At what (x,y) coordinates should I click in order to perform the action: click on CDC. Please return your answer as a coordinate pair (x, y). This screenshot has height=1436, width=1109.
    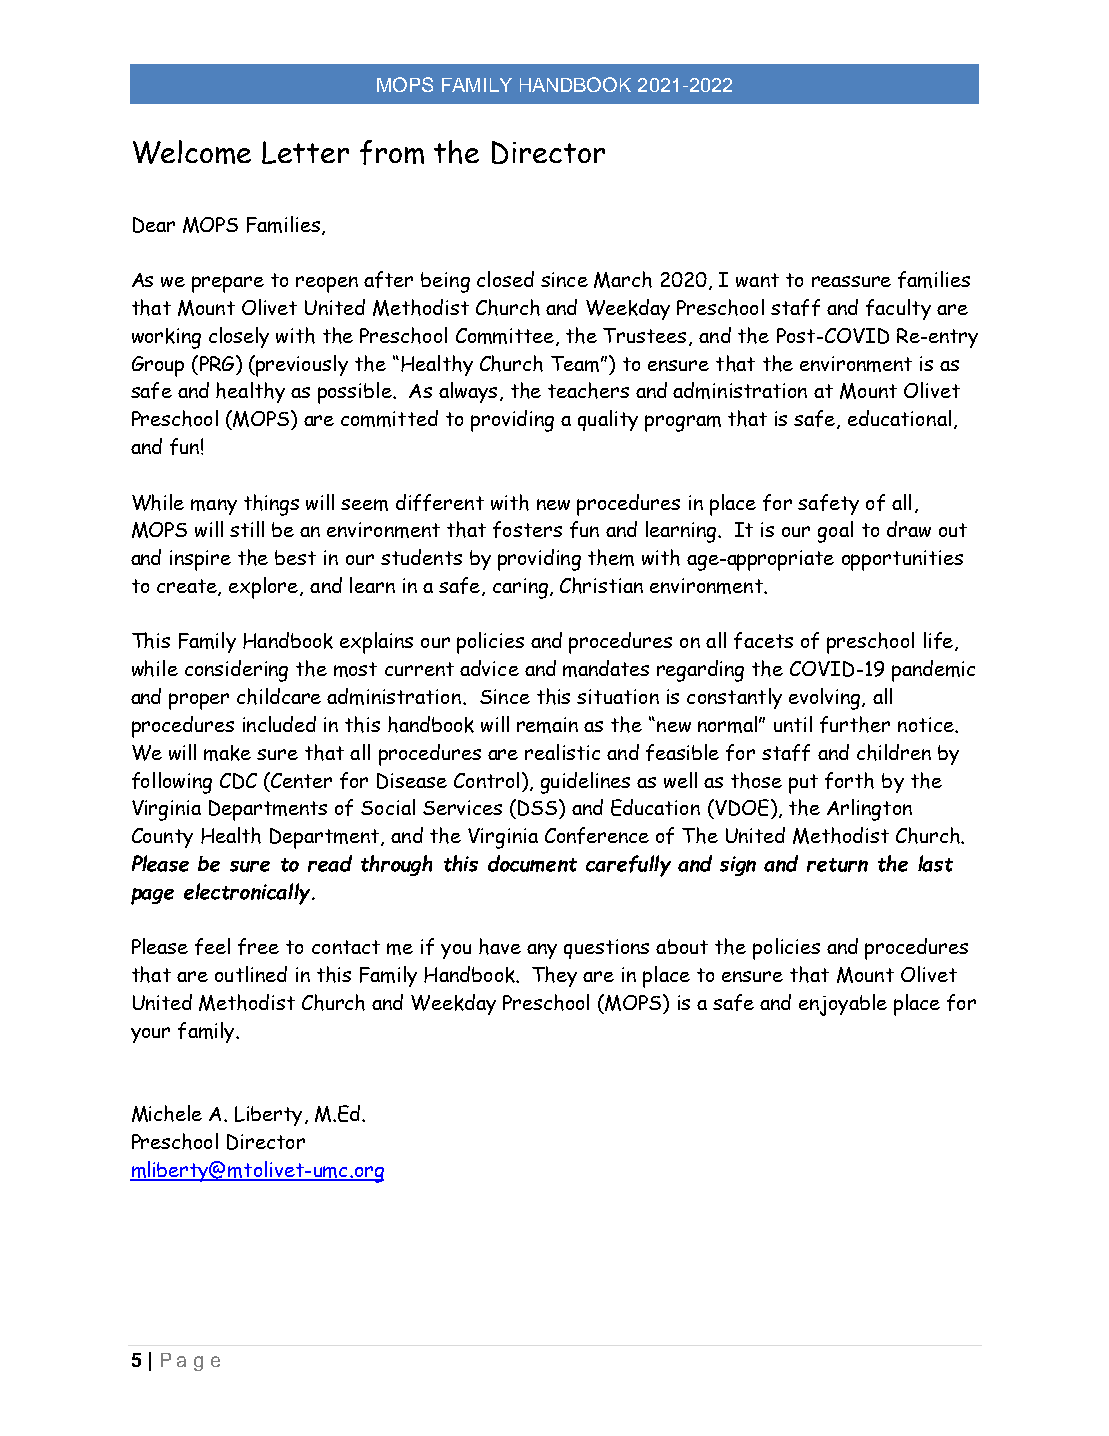
    Looking at the image, I should click on (238, 781).
